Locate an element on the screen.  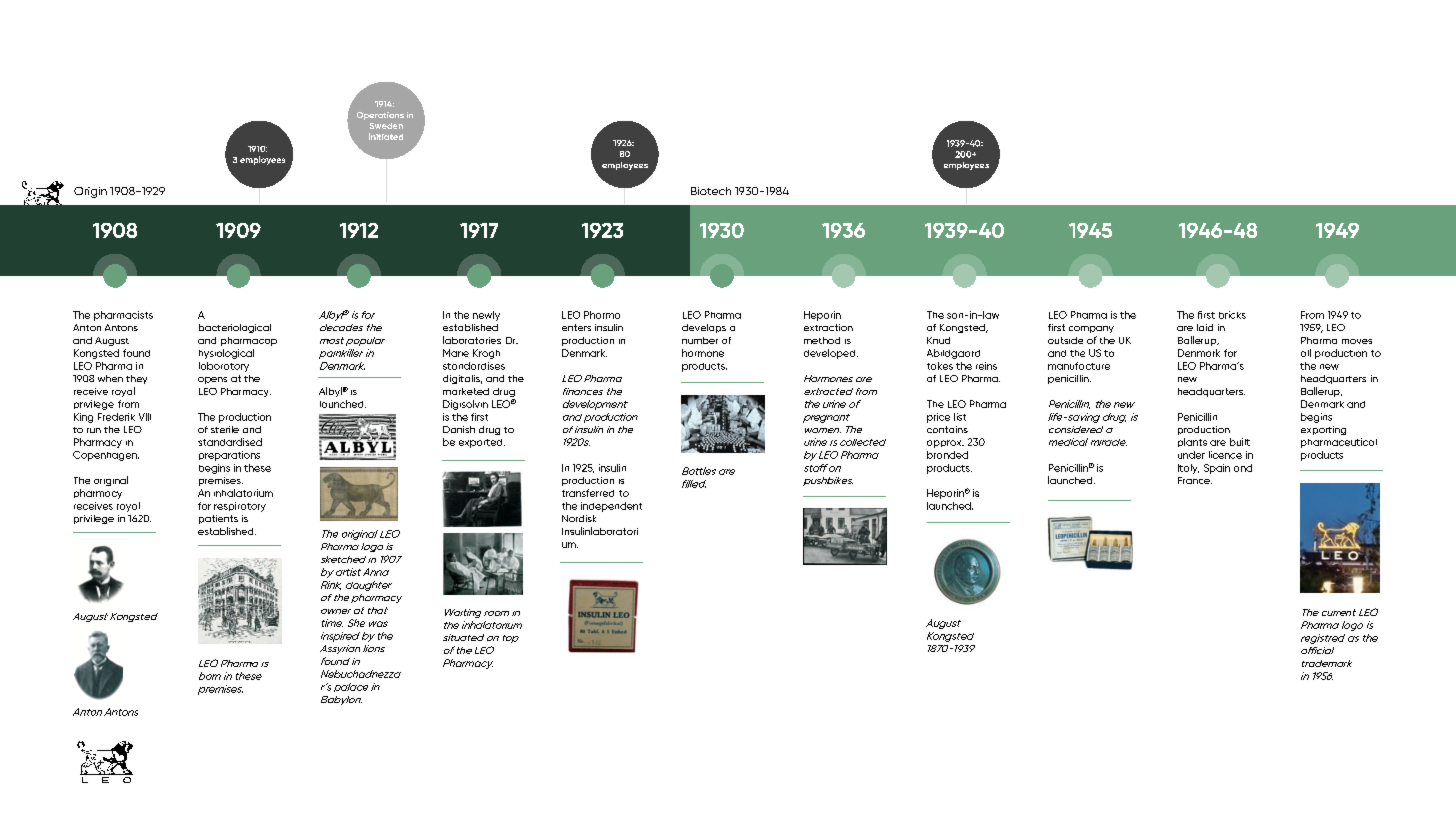
Sweden is located at coordinates (386, 126).
